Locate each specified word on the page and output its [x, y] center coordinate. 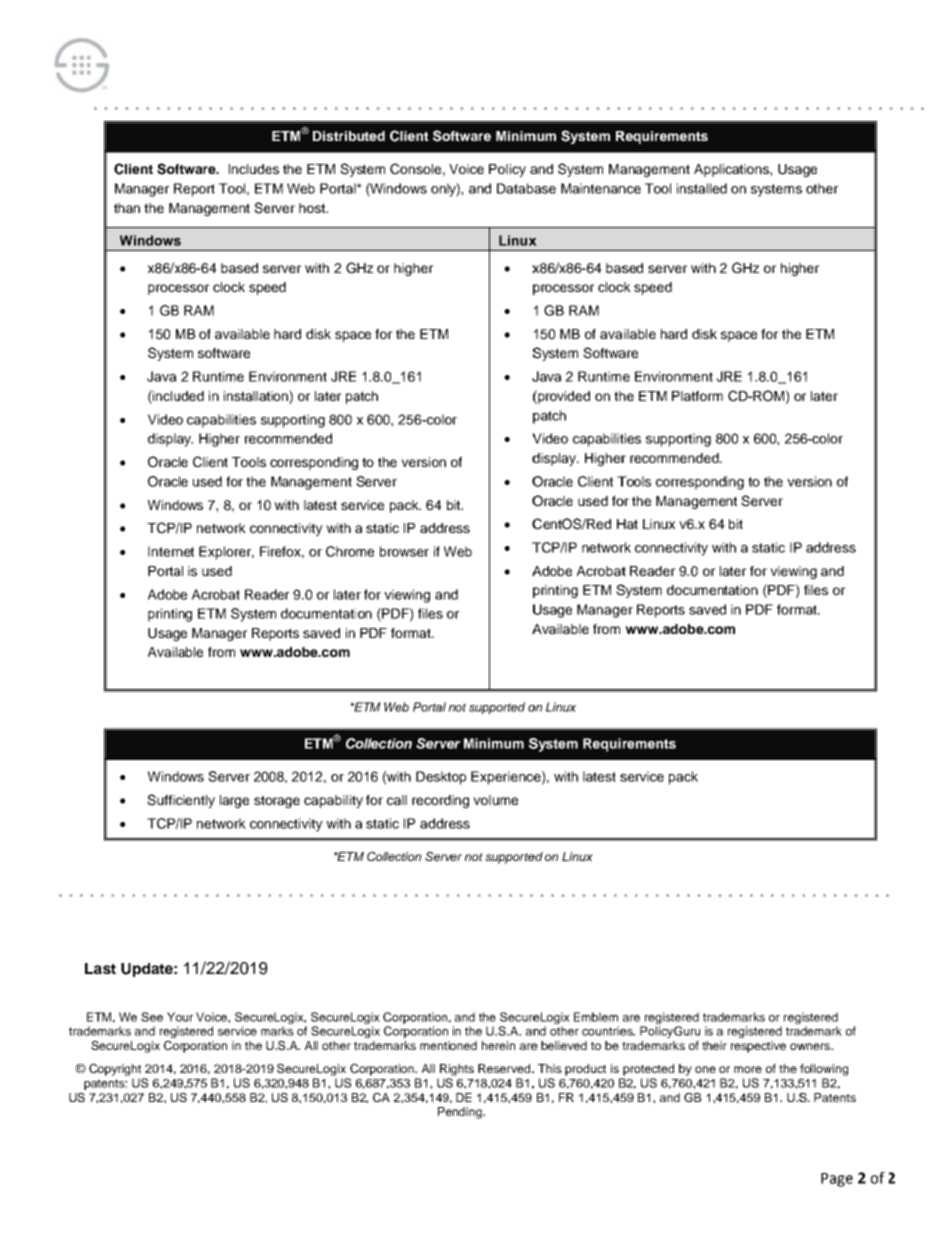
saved [321, 633]
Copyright [115, 1070]
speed [653, 288]
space [739, 336]
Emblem [596, 1017]
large [234, 801]
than [127, 208]
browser [404, 551]
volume [495, 800]
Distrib [334, 136]
